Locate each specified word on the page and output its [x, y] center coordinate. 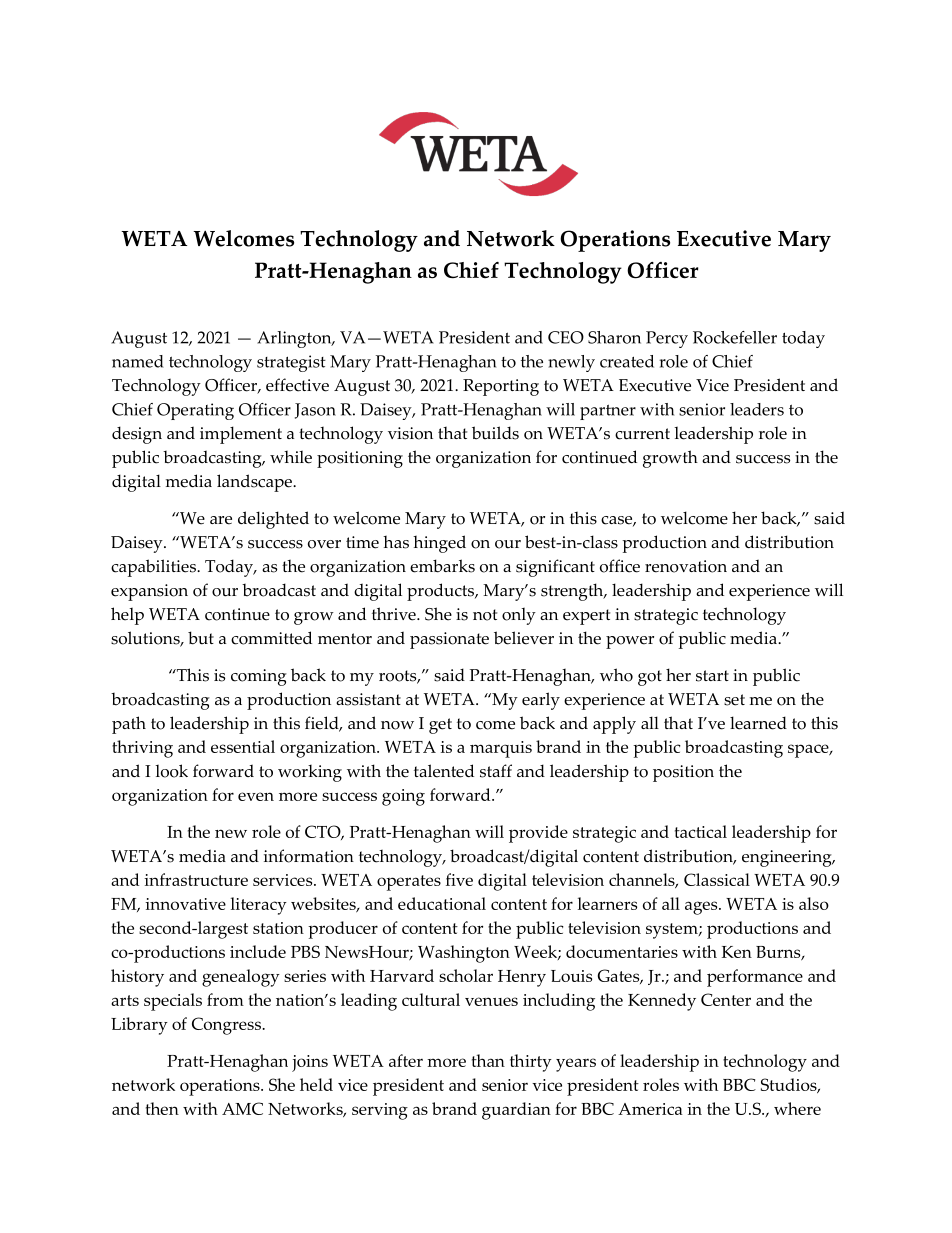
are [221, 520]
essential [243, 746]
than [488, 1060]
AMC [242, 1108]
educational [442, 903]
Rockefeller [735, 337]
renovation [686, 566]
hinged [439, 544]
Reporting [501, 387]
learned [758, 723]
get [440, 726]
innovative [185, 904]
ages [702, 908]
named [138, 361]
